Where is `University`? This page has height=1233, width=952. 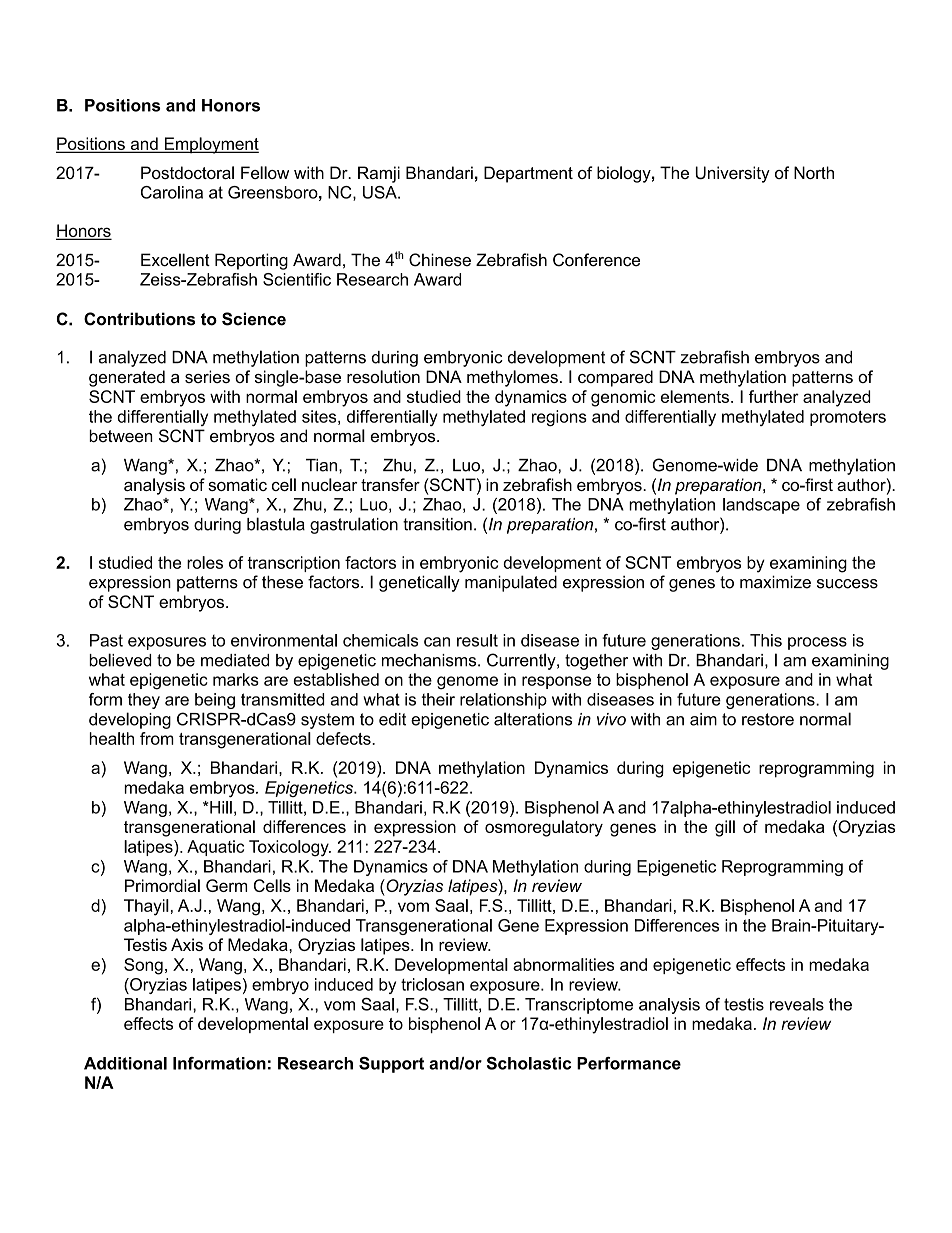 University is located at coordinates (732, 174).
